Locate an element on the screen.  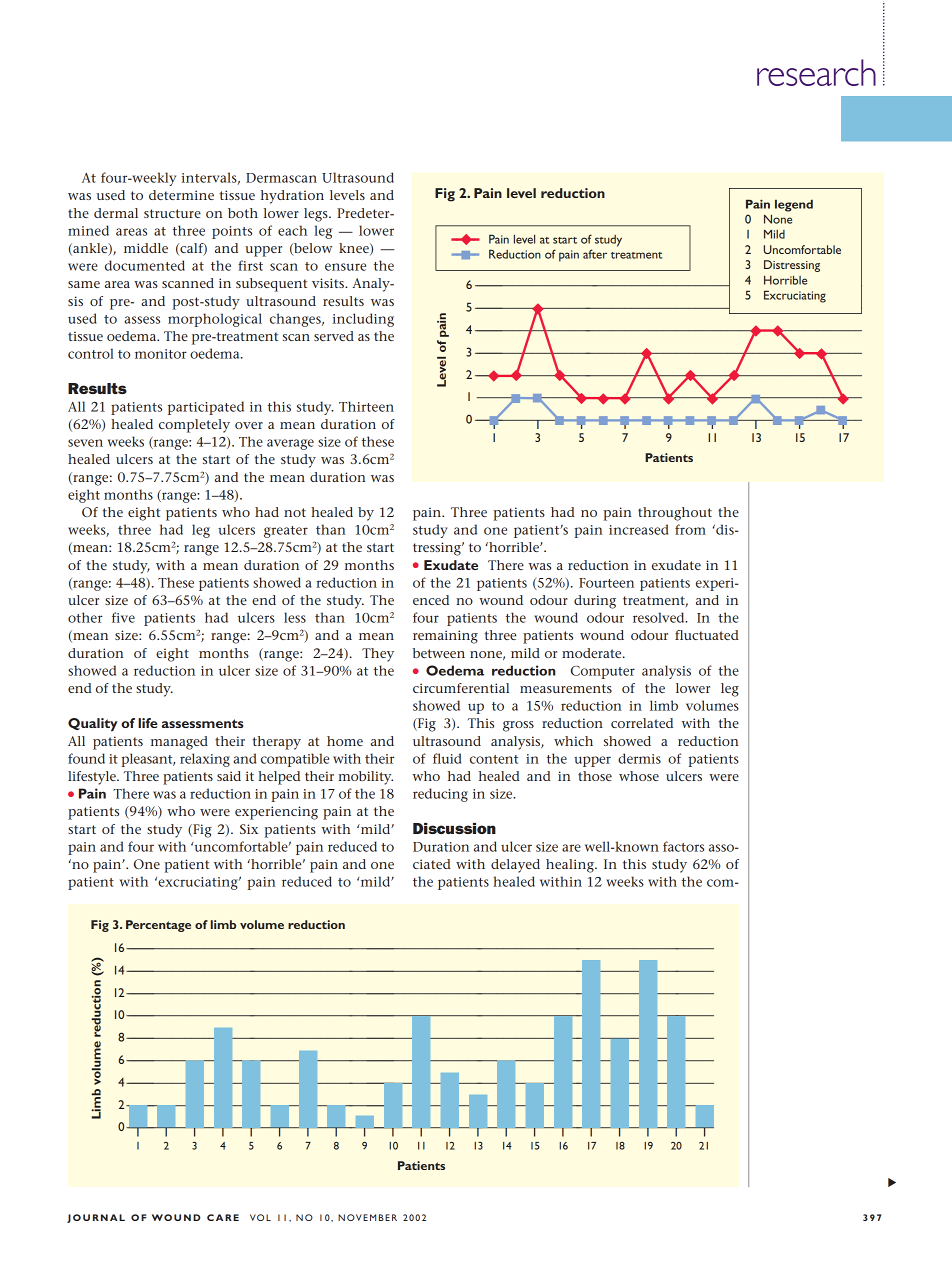
greater is located at coordinates (286, 532).
